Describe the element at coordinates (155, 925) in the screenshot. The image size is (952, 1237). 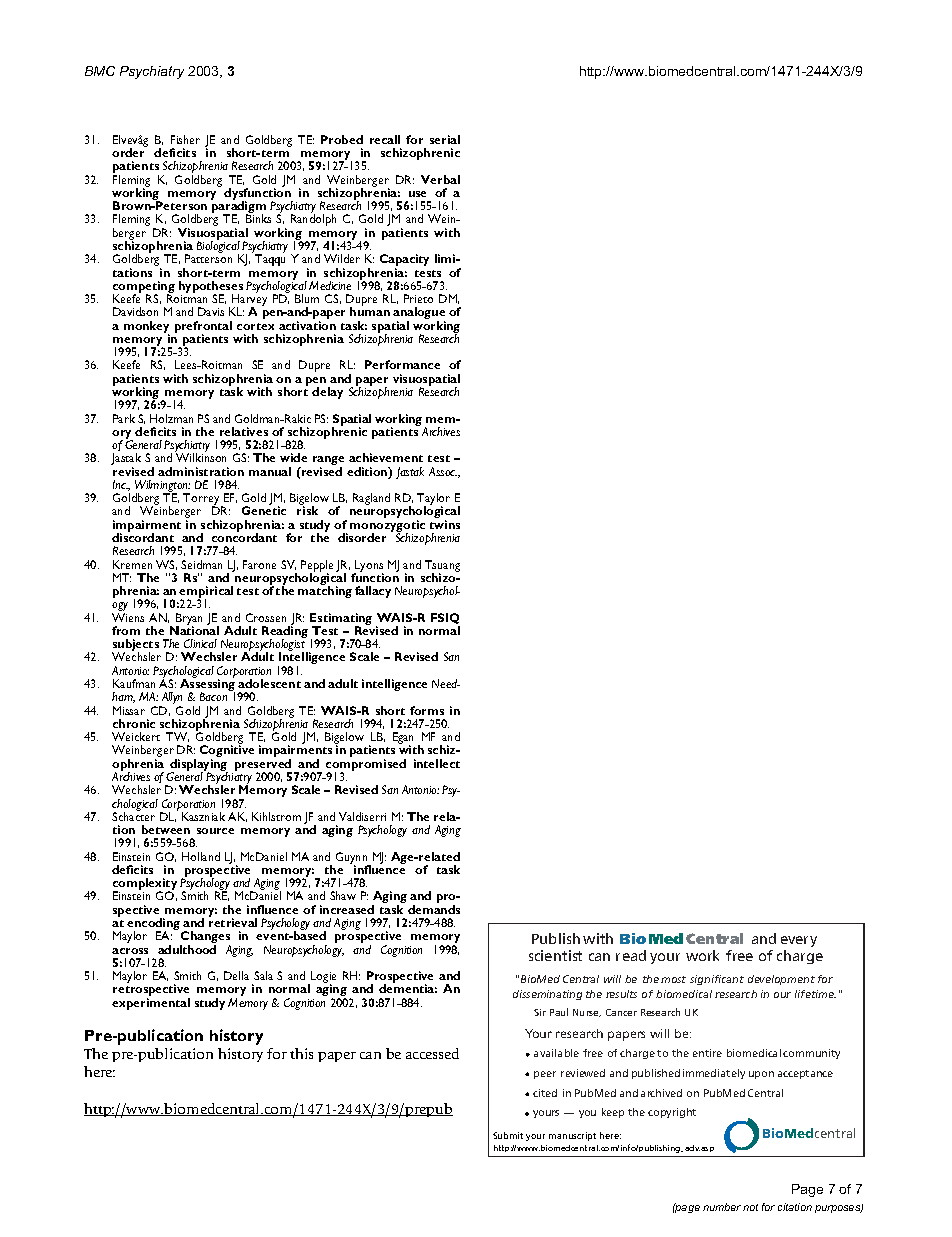
I see `encoding` at that location.
